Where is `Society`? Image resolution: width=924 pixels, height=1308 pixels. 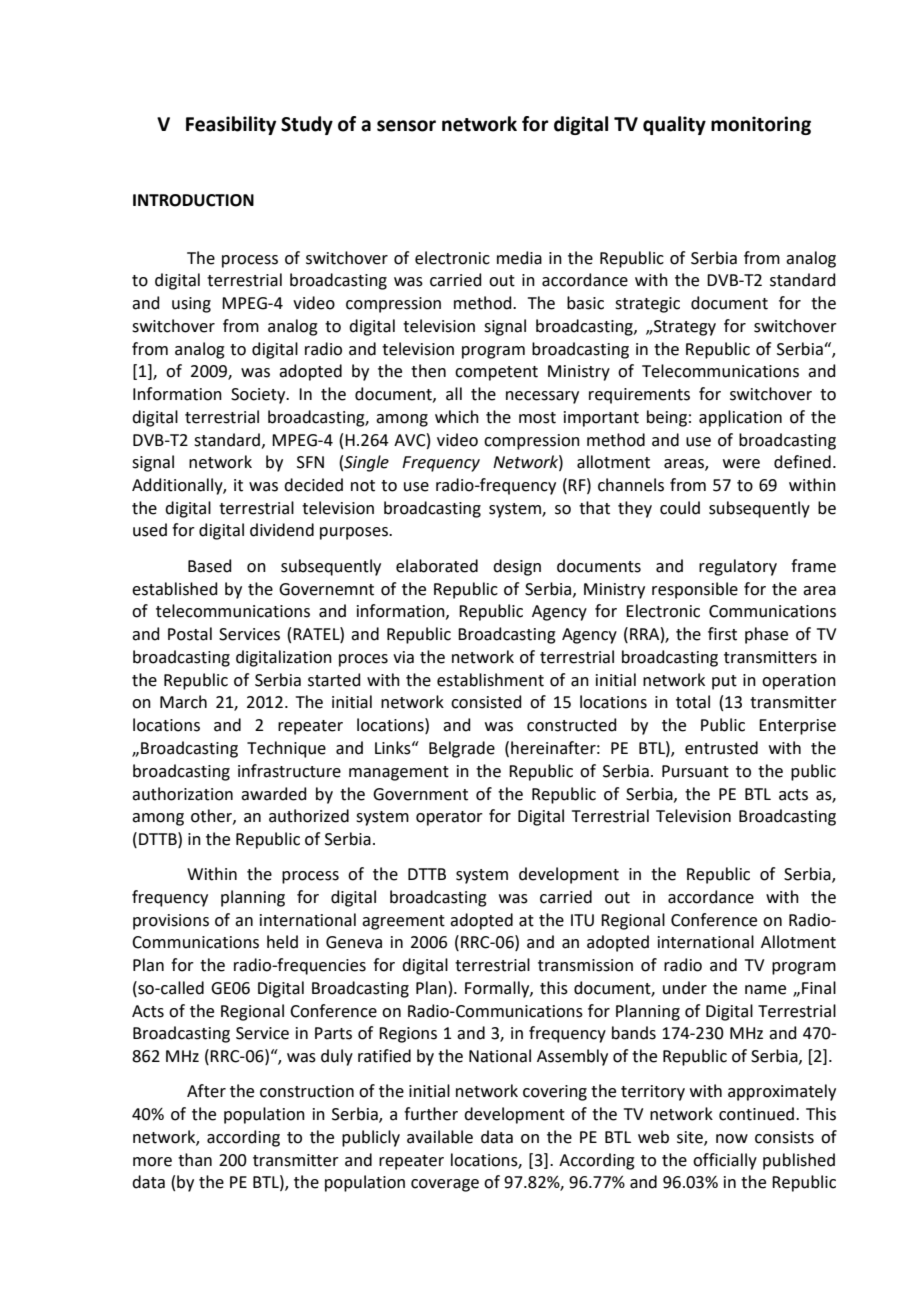
Society is located at coordinates (259, 396).
